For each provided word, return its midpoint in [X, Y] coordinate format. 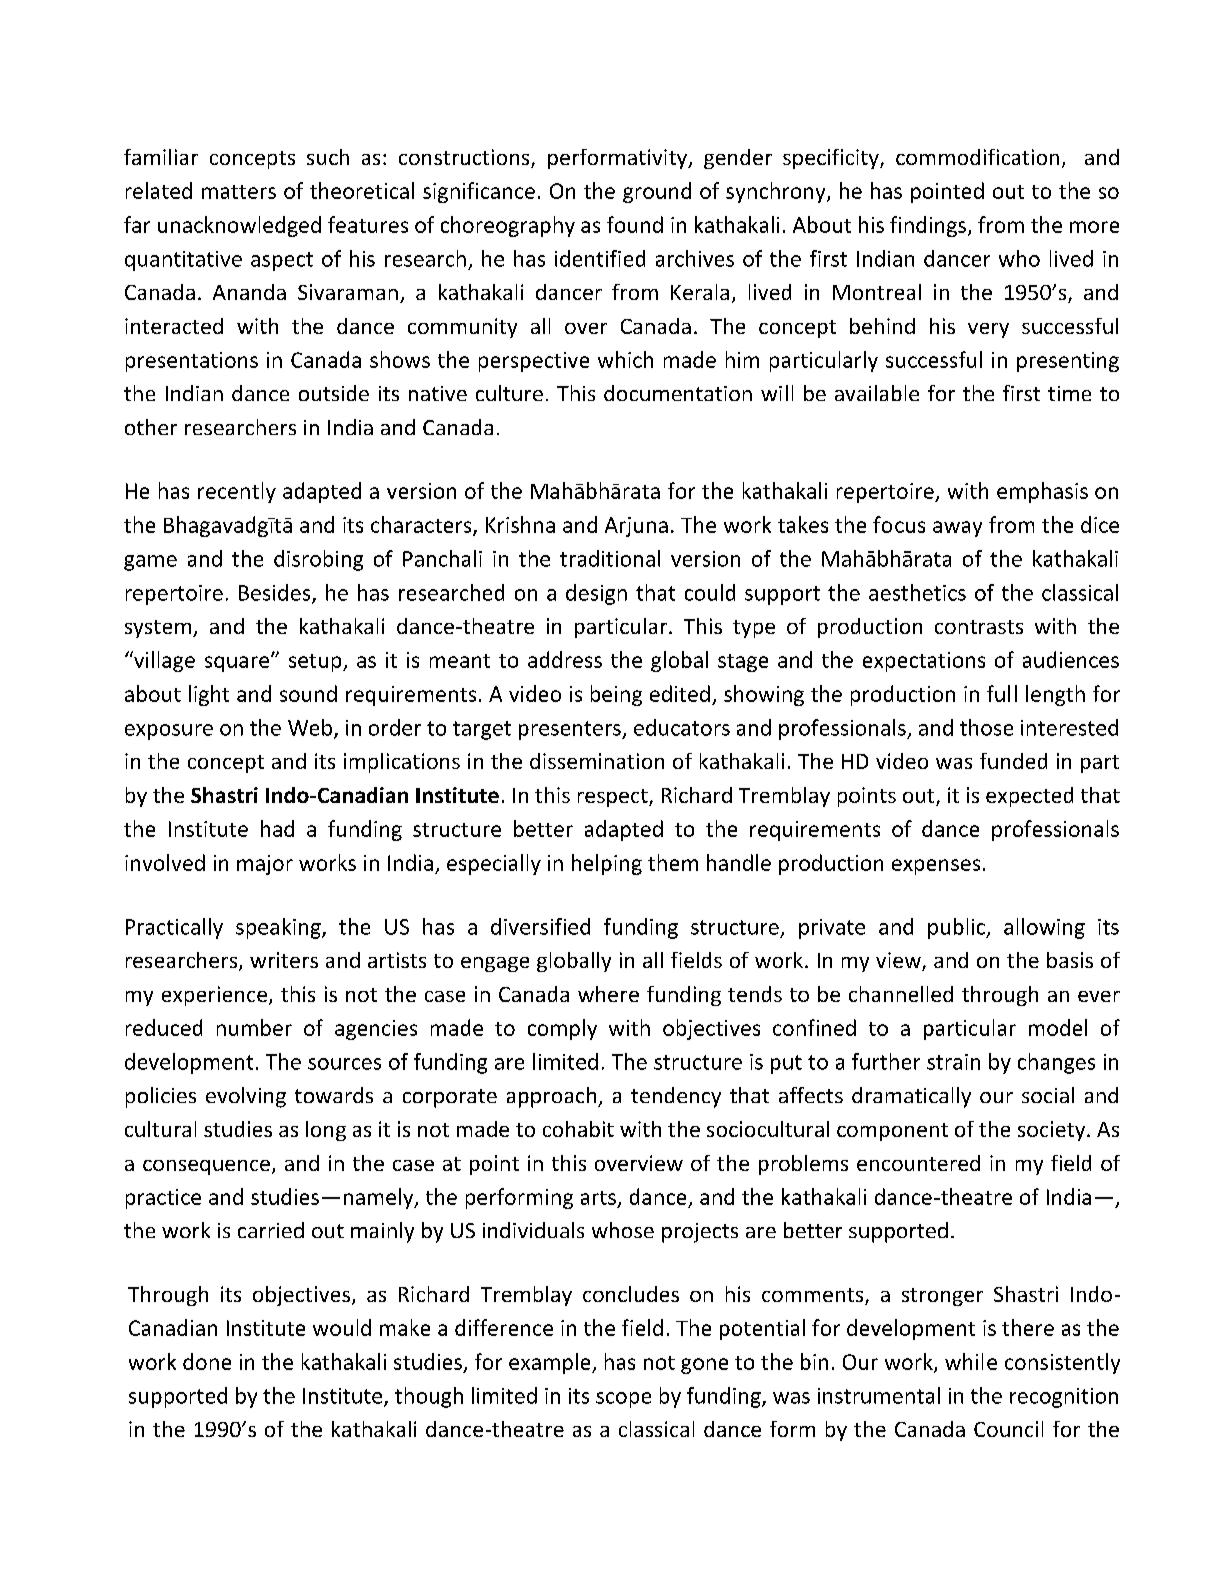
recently [237, 492]
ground [657, 192]
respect [614, 798]
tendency [676, 1097]
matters [239, 192]
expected [1029, 797]
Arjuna [636, 527]
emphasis [1042, 492]
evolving [246, 1097]
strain [953, 1062]
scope [623, 1400]
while [971, 1361]
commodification [977, 157]
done [207, 1361]
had [277, 828]
